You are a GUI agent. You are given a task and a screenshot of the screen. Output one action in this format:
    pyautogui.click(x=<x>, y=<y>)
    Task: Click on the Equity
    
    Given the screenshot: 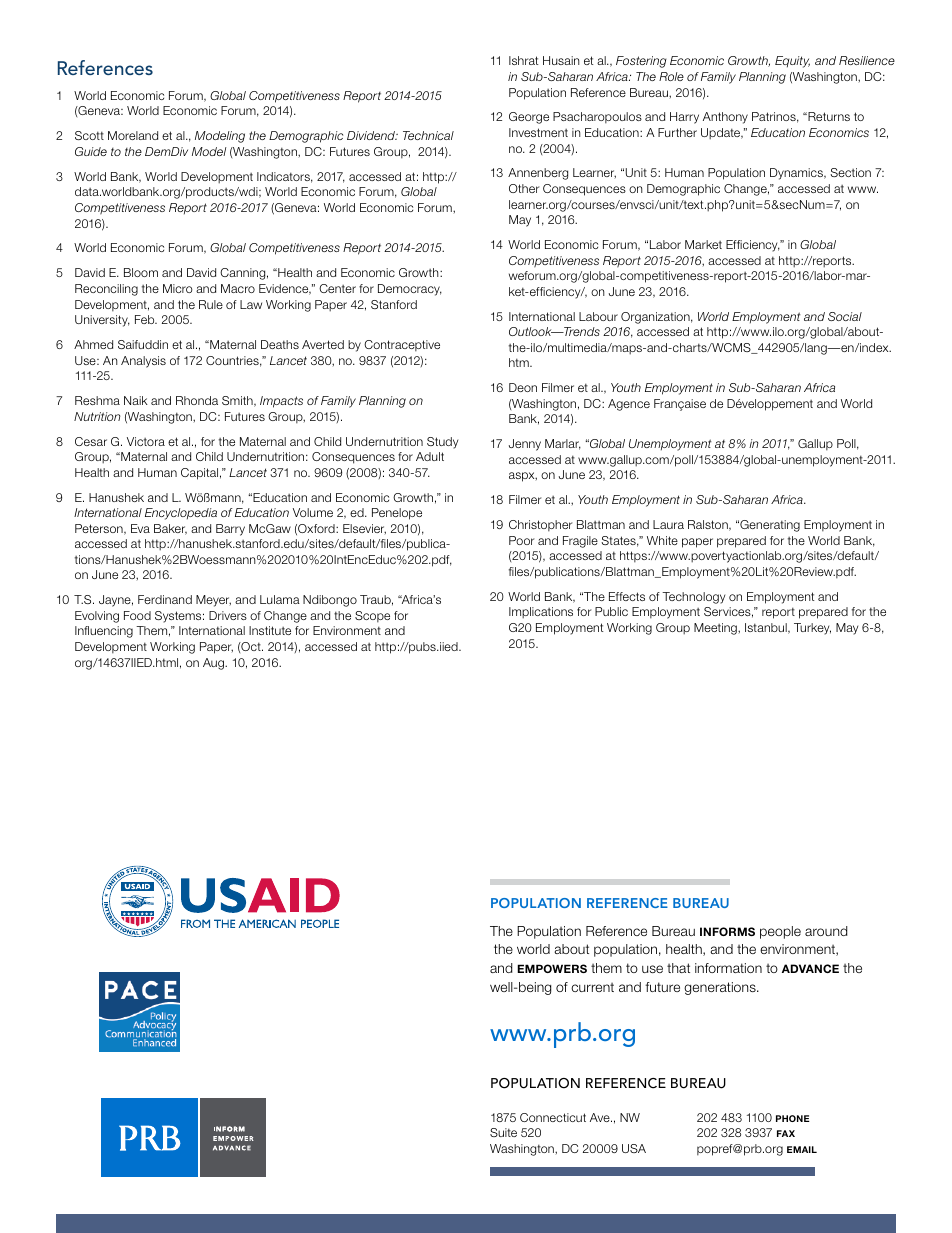 What is the action you would take?
    pyautogui.click(x=792, y=62)
